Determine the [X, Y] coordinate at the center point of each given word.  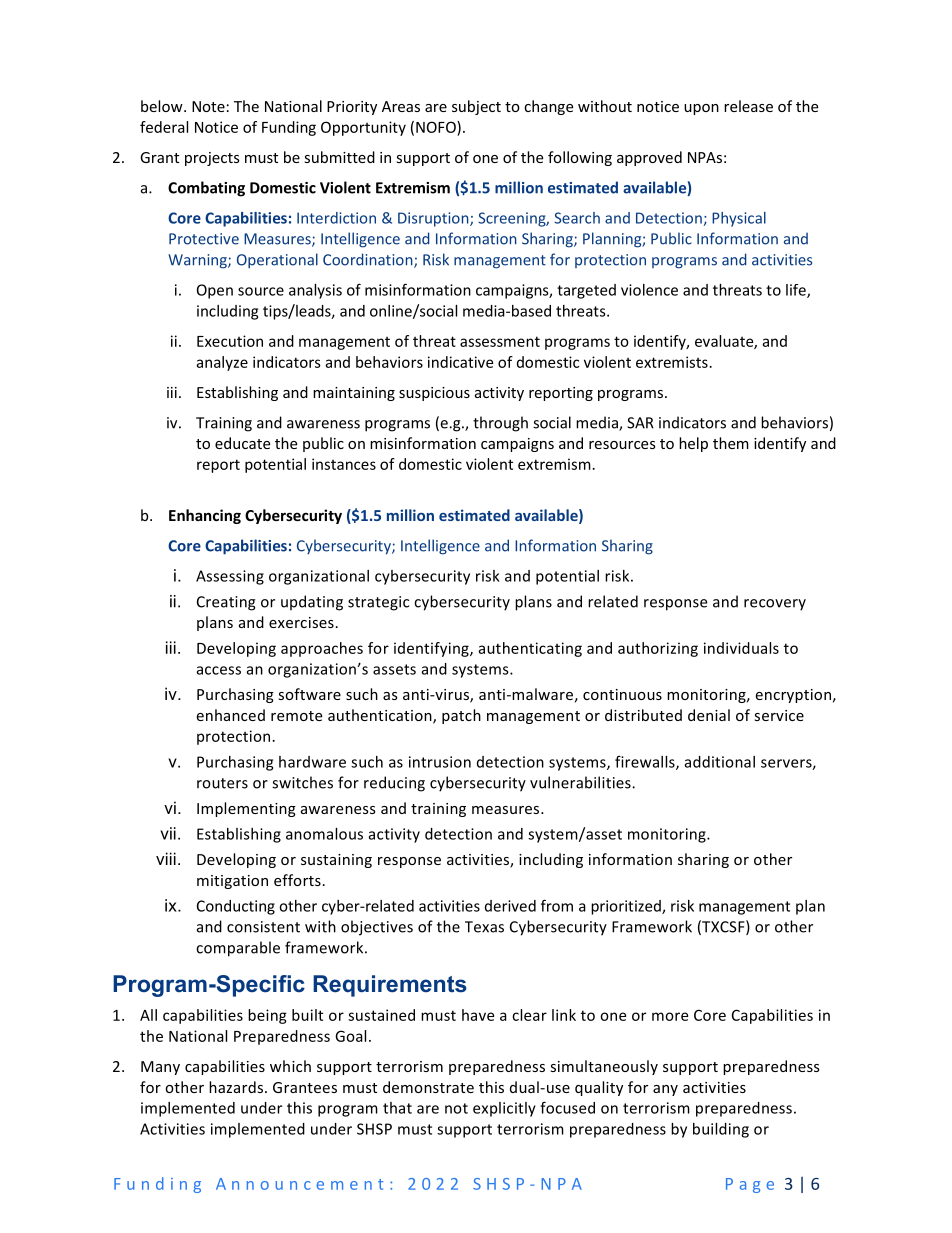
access [219, 670]
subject [476, 107]
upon [701, 109]
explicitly [504, 1109]
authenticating [530, 649]
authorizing [658, 649]
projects [212, 159]
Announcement [299, 1184]
